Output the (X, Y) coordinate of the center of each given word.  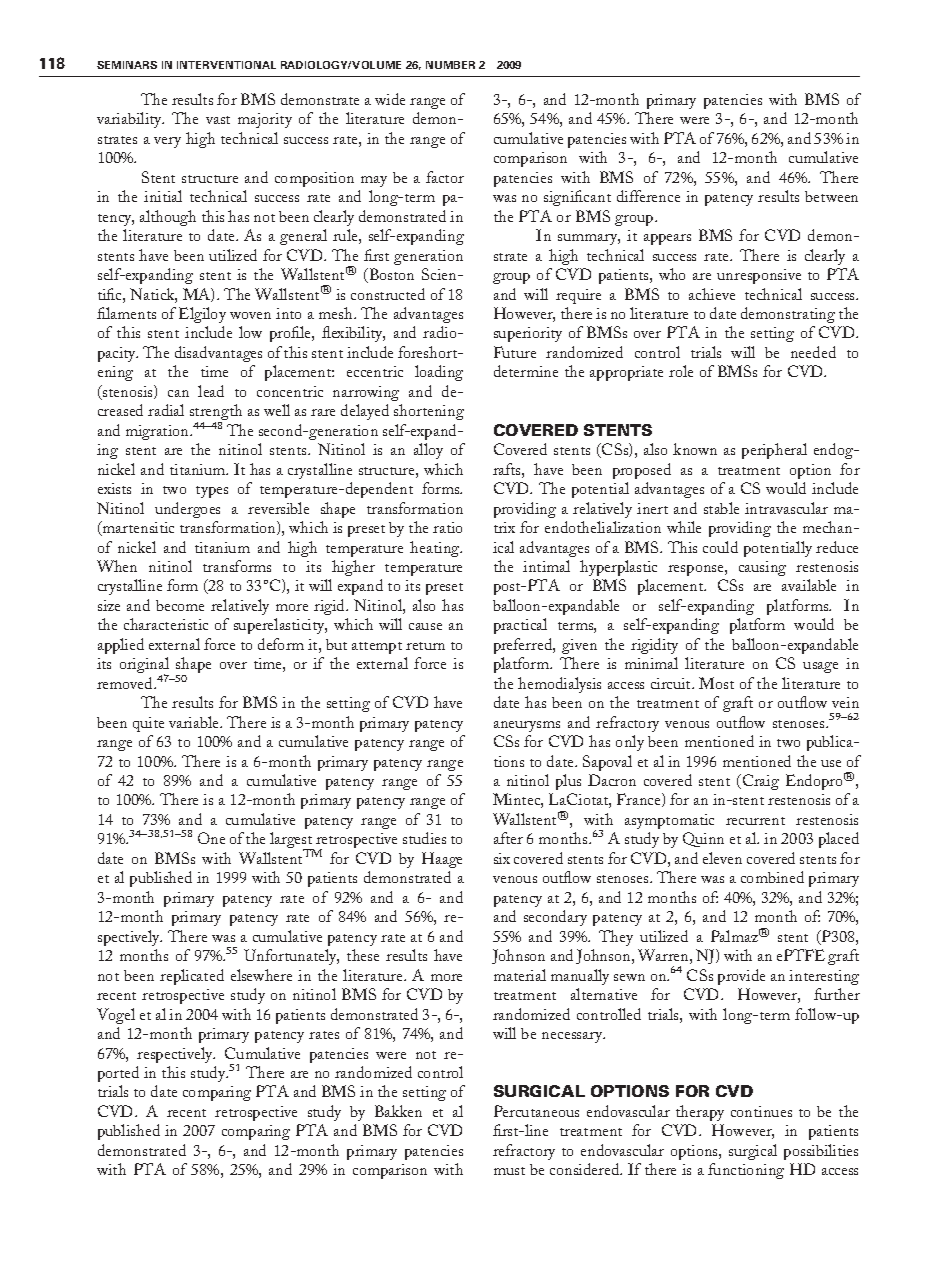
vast (218, 120)
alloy (428, 451)
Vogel (116, 1016)
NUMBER (450, 65)
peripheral (774, 451)
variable (195, 722)
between (831, 196)
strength (216, 414)
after (508, 838)
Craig (759, 782)
